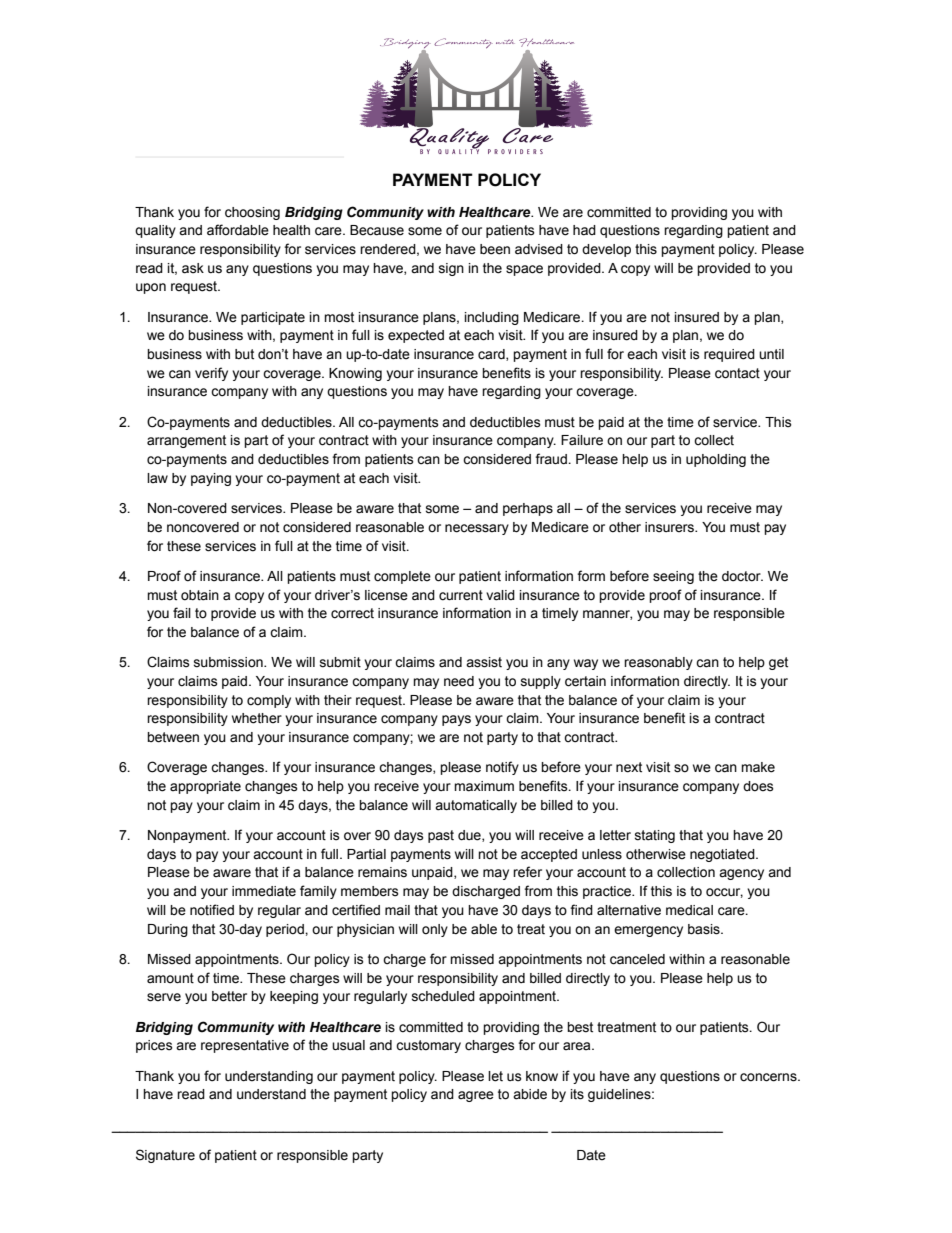 The height and width of the page is (1233, 952). Describe the element at coordinates (671, 527) in the page. I see `insurers` at that location.
